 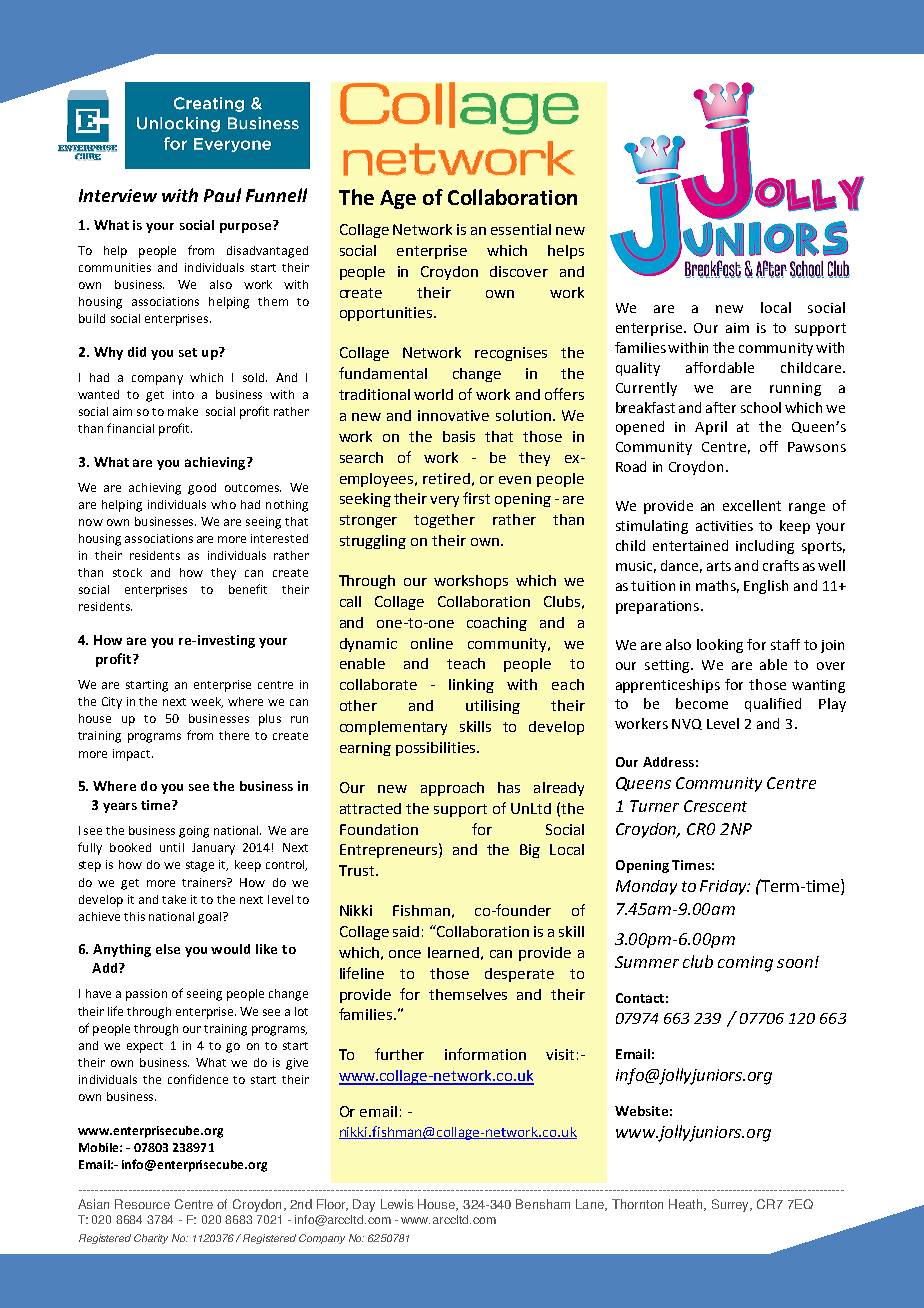 I want to click on week, so click(x=207, y=702).
